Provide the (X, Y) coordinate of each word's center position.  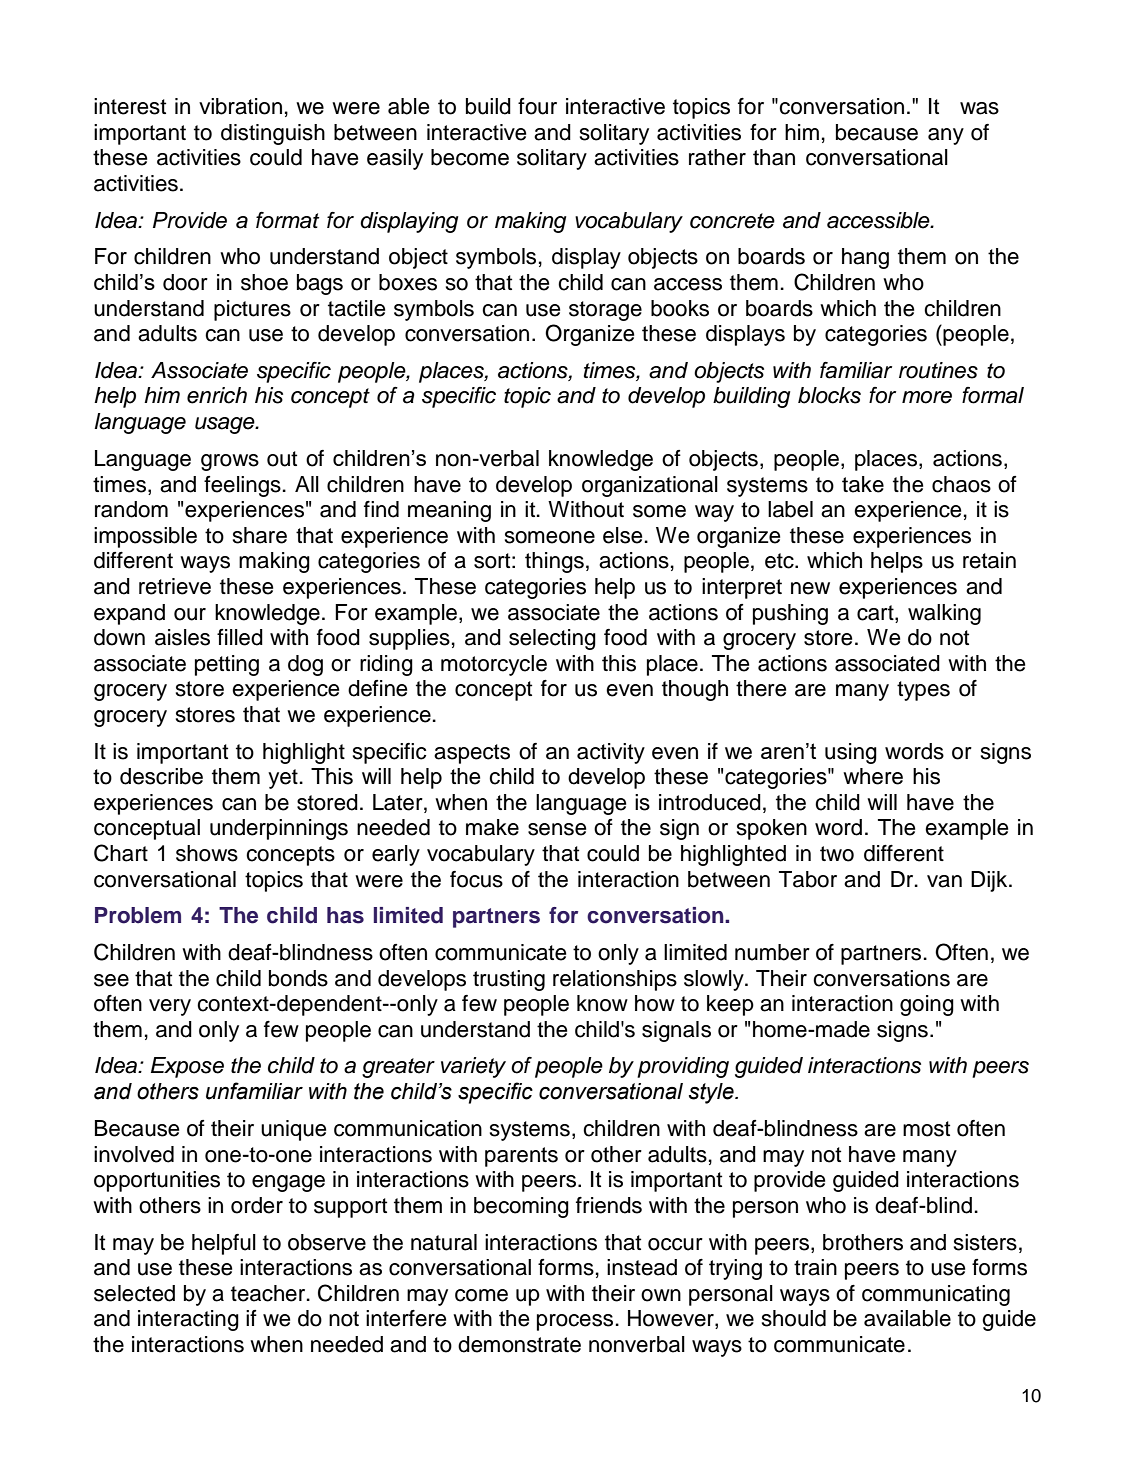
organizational (650, 486)
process (575, 1322)
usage (226, 425)
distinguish (273, 134)
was (979, 108)
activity (611, 753)
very (170, 1007)
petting (227, 665)
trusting (509, 980)
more (927, 397)
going (927, 1005)
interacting (188, 1320)
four (537, 106)
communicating (936, 1295)
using (851, 753)
